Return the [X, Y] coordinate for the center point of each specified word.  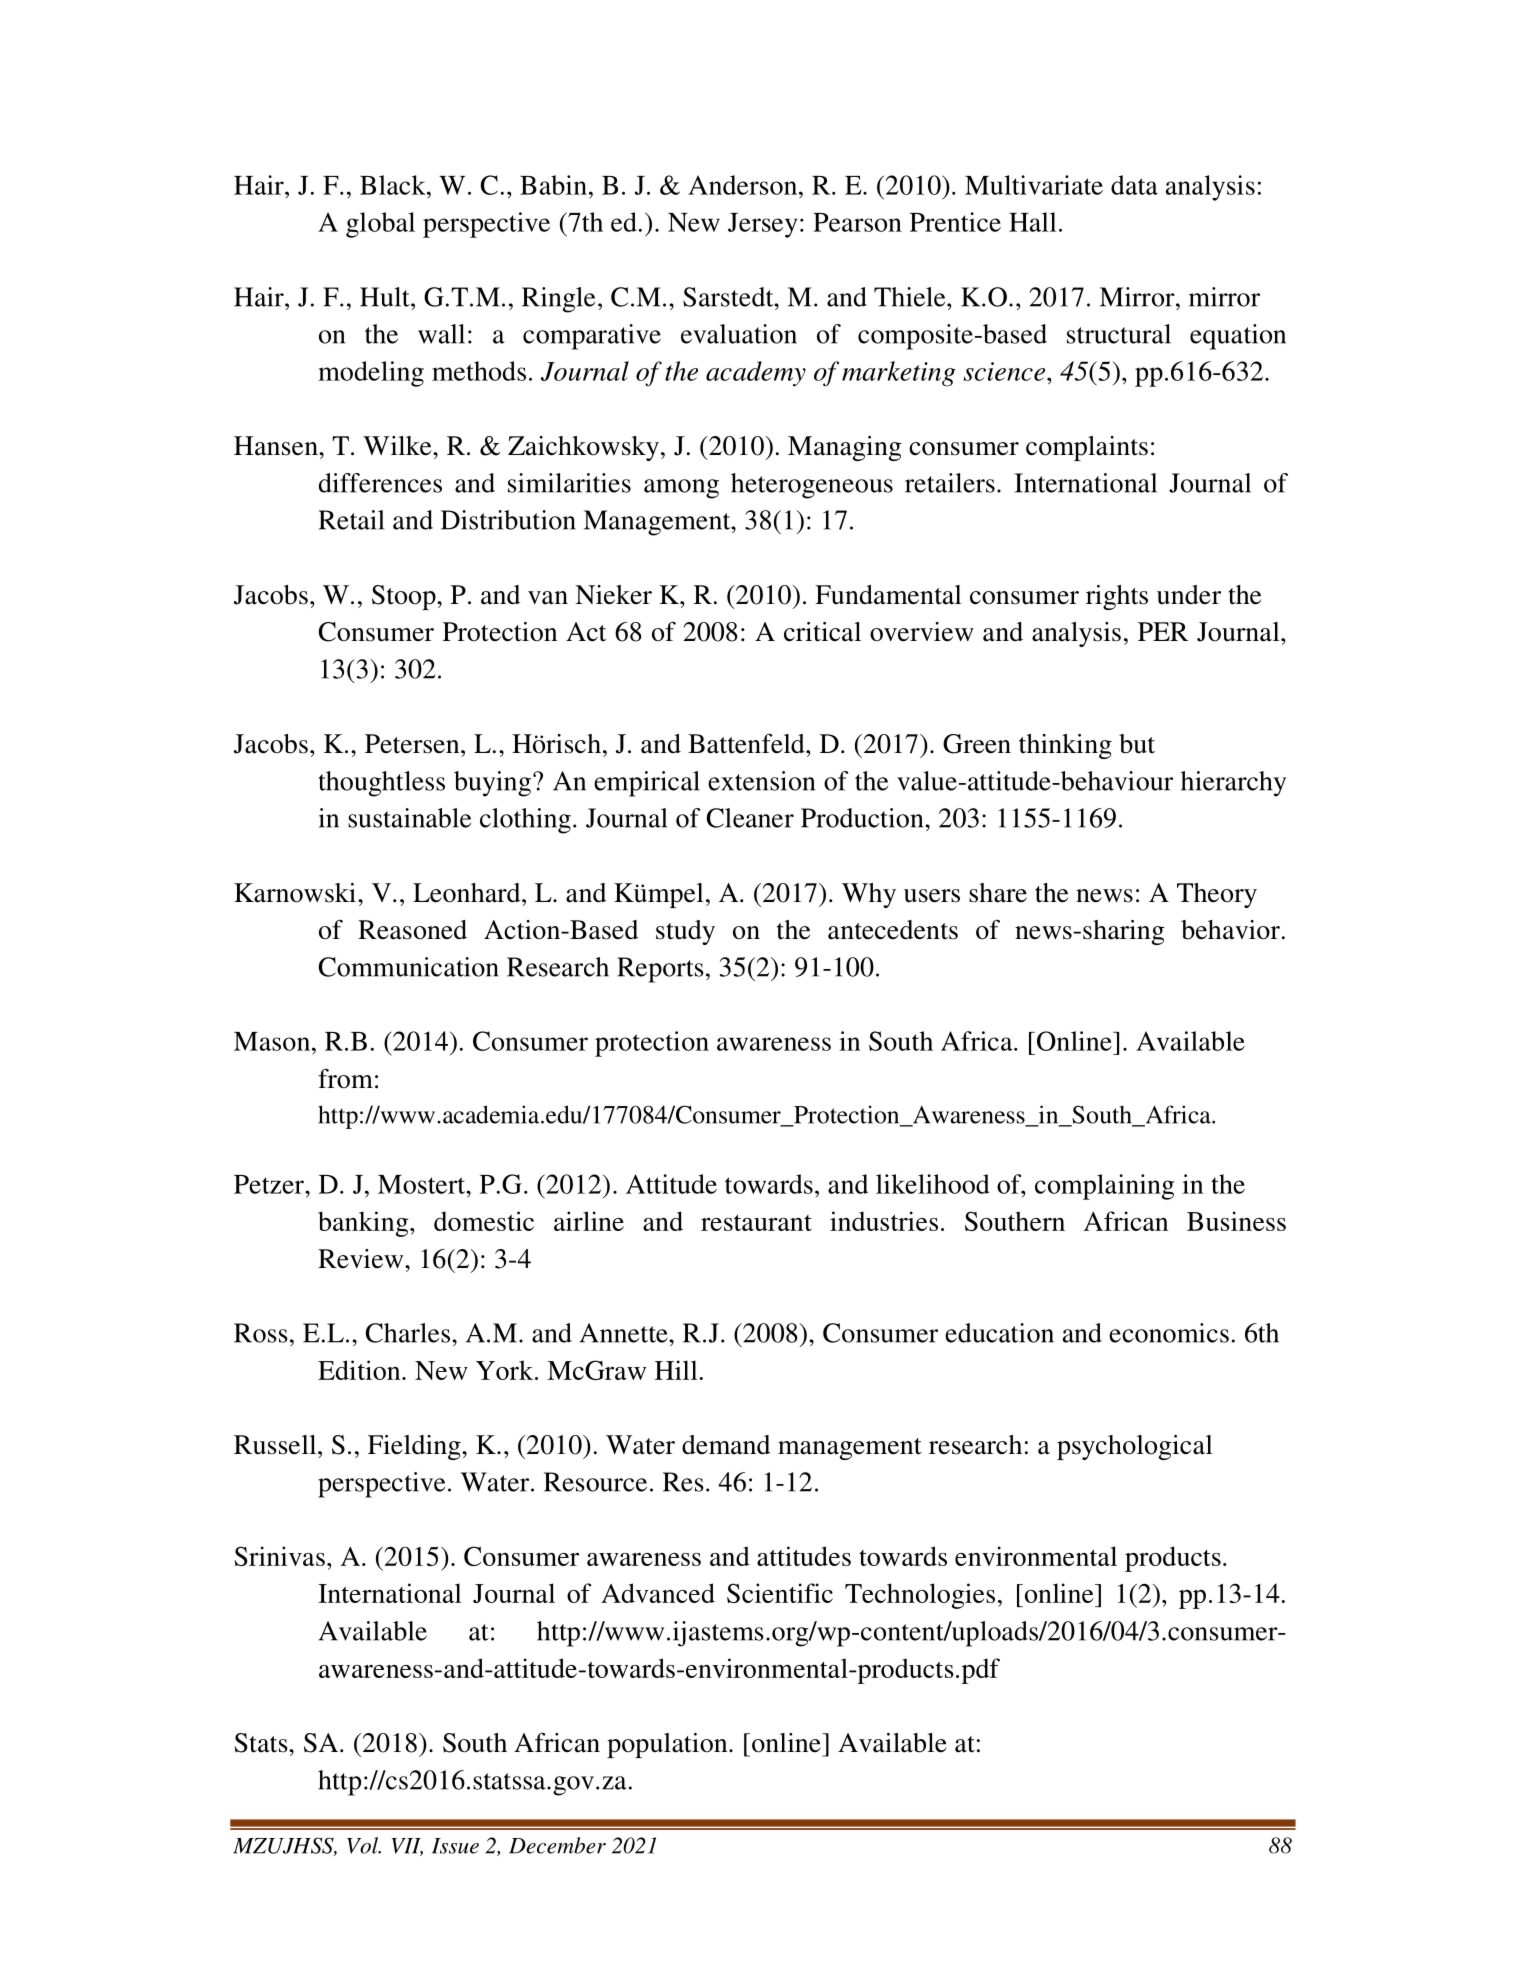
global [380, 225]
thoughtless [381, 784]
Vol [364, 1845]
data [1134, 185]
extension [761, 781]
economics [1169, 1333]
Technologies [920, 1596]
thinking [1065, 746]
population [668, 1745]
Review [362, 1259]
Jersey [763, 225]
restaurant [756, 1223]
